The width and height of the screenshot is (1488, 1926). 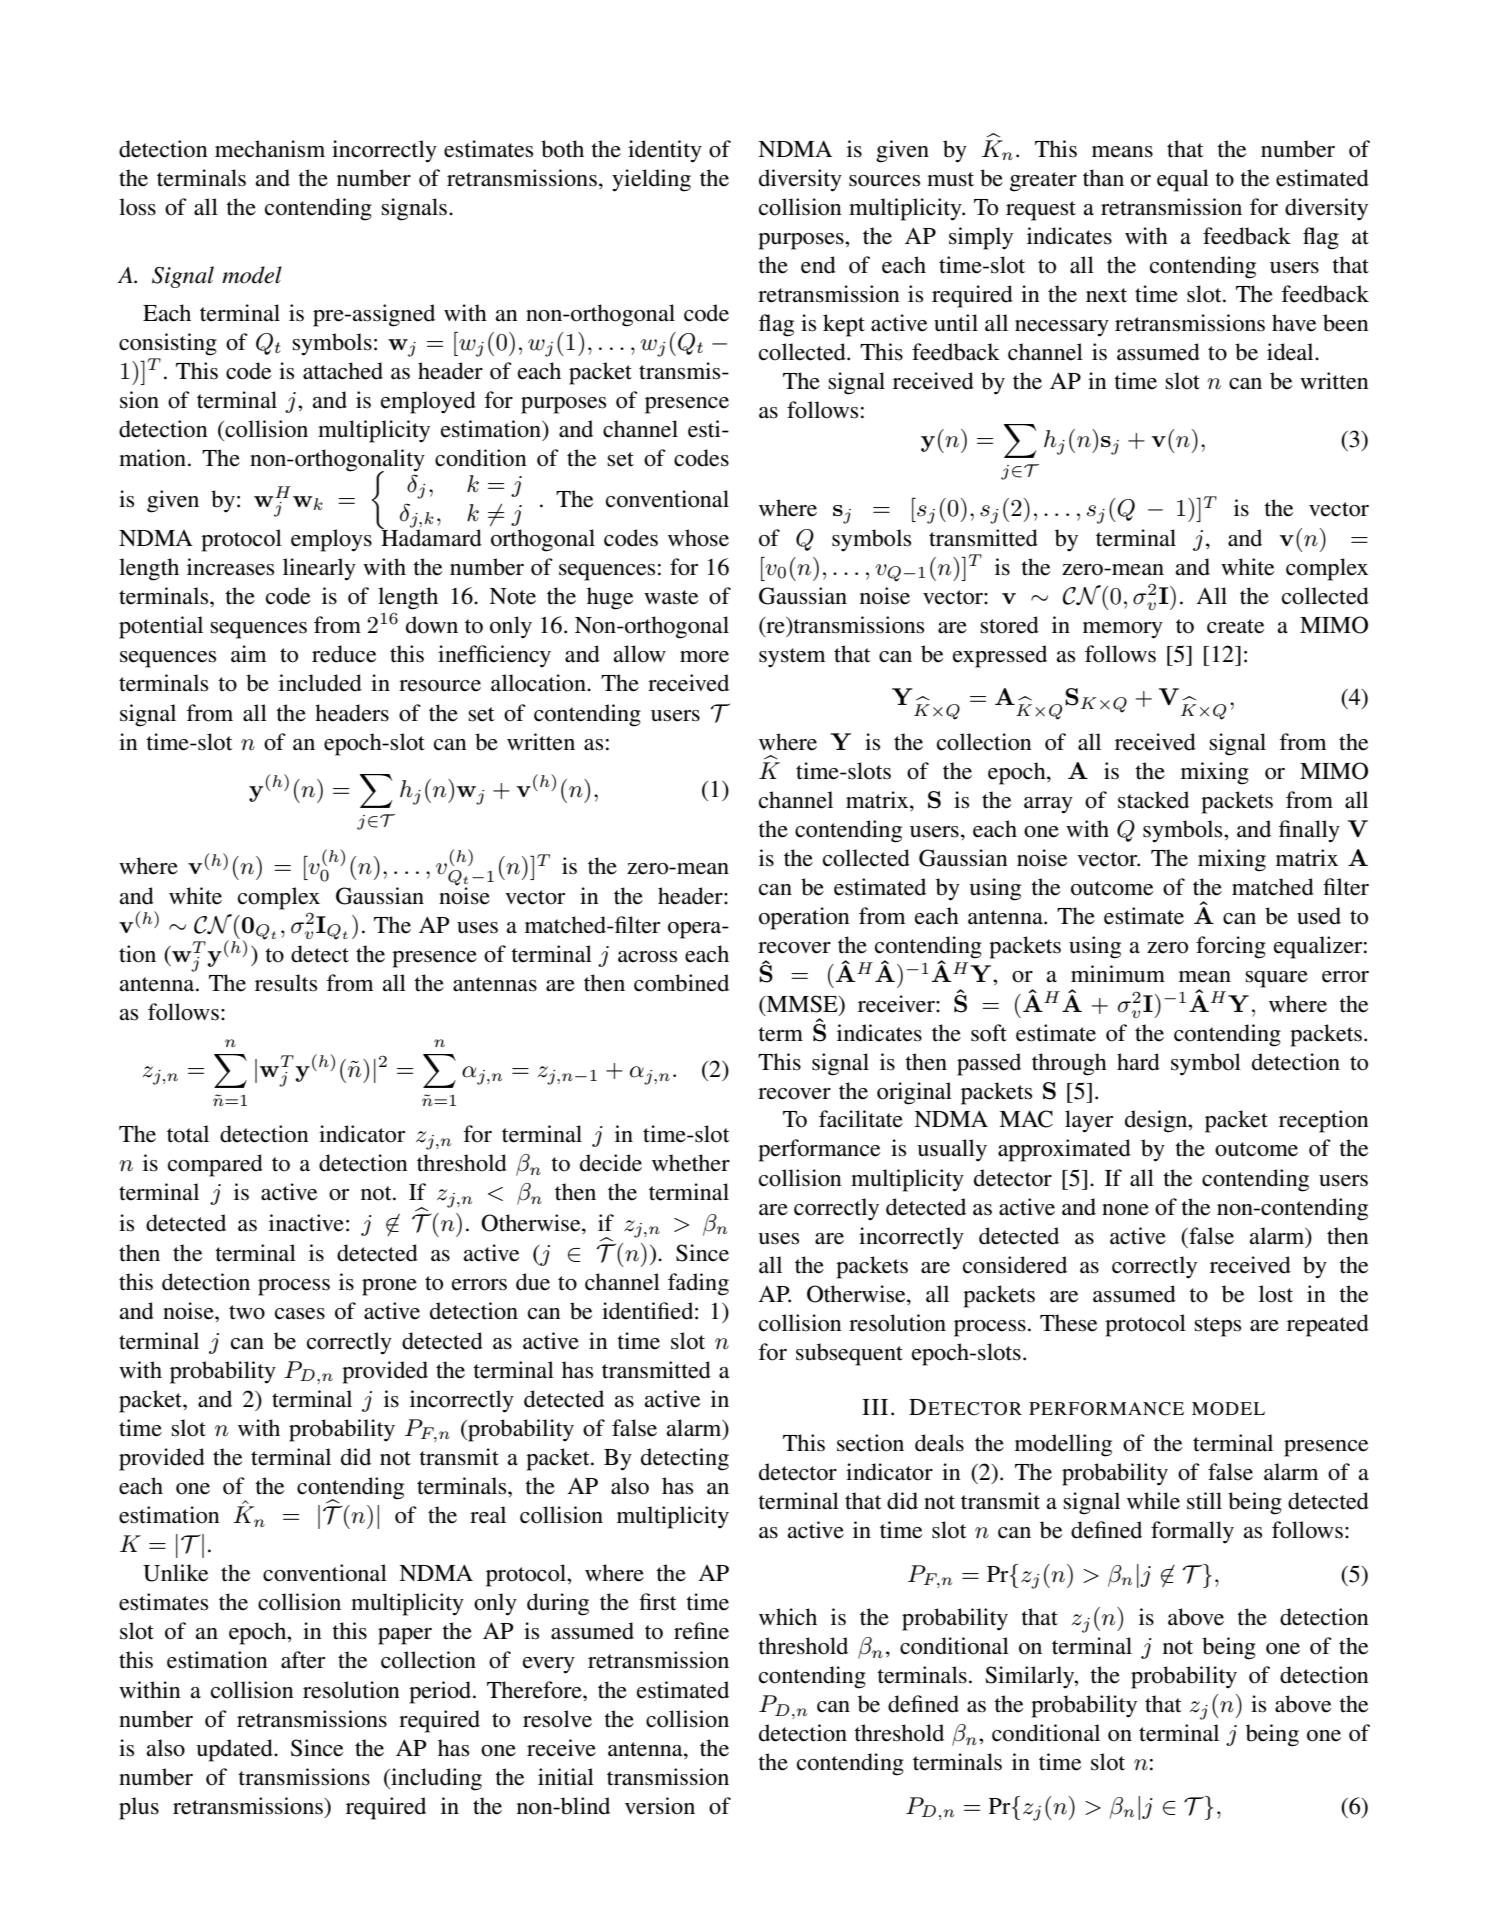 What do you see at coordinates (300, 1314) in the screenshot?
I see `cases` at bounding box center [300, 1314].
